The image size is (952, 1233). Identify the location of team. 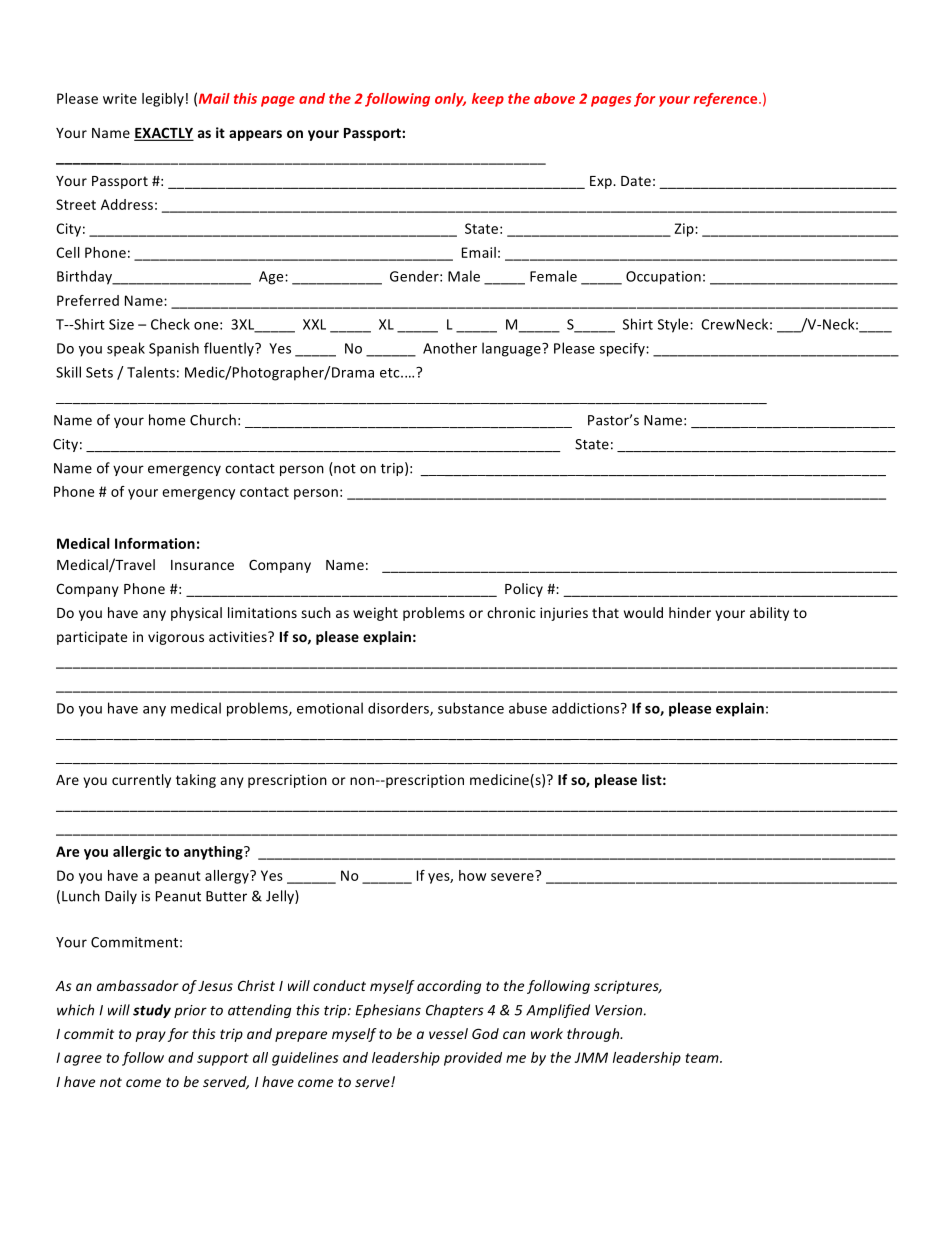
(703, 1058).
